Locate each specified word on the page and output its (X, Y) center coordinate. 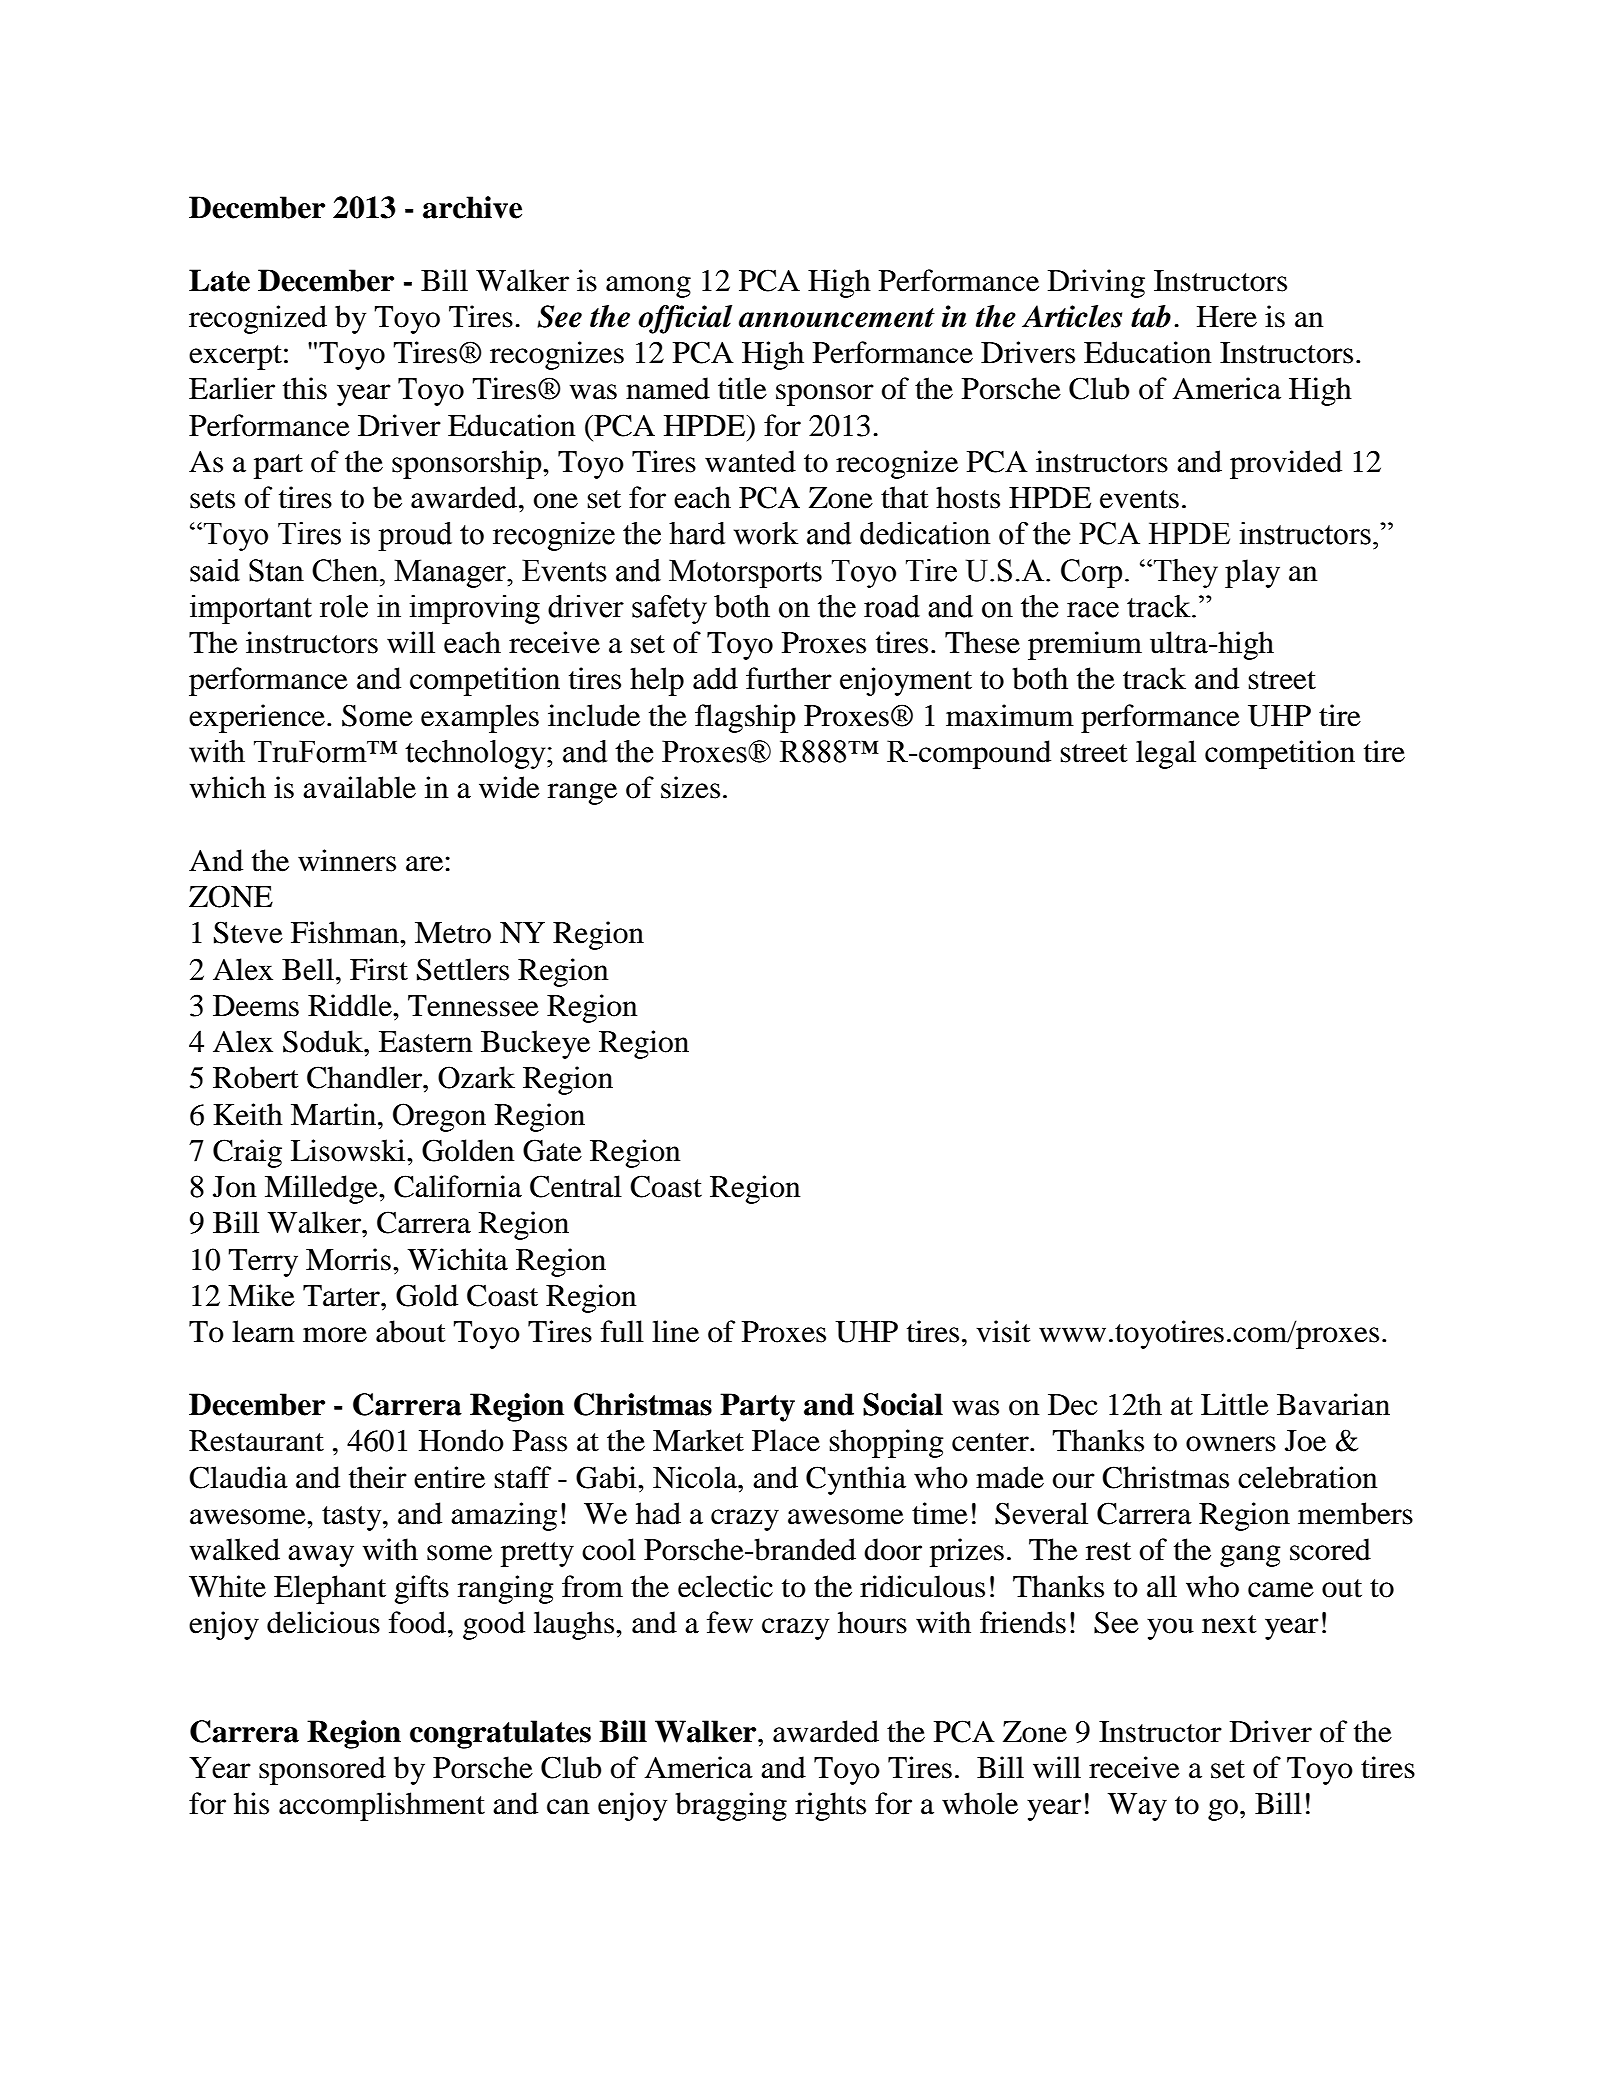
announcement (837, 318)
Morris (348, 1259)
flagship (745, 718)
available (359, 787)
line (675, 1331)
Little (1235, 1404)
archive (472, 207)
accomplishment (382, 1806)
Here (1227, 317)
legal (1166, 754)
